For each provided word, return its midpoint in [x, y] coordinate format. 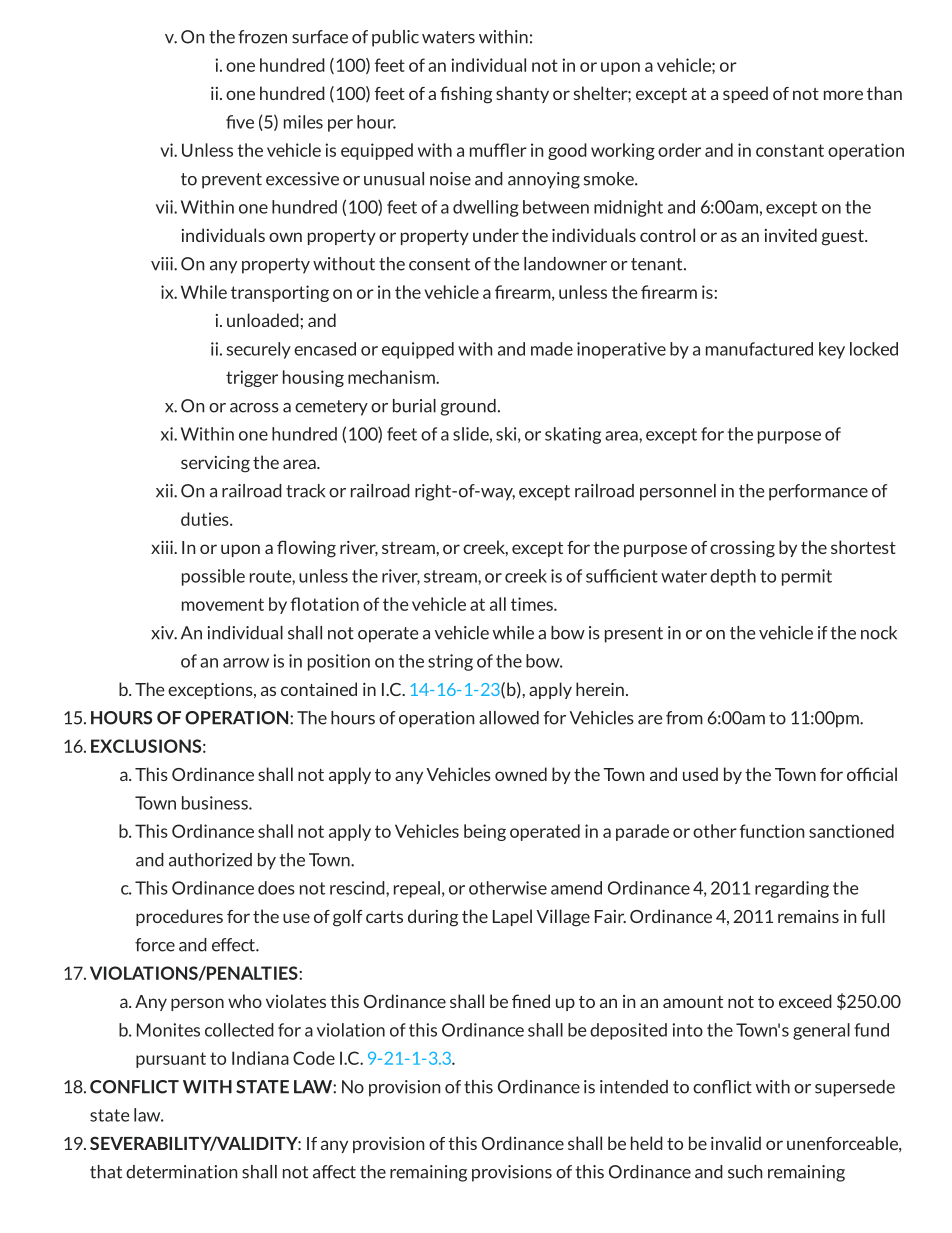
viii [163, 264]
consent [439, 264]
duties [206, 519]
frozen [262, 37]
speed [745, 94]
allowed [509, 718]
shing [471, 95]
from [684, 718]
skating [573, 435]
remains [808, 916]
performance [818, 492]
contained [319, 689]
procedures [179, 917]
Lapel [512, 917]
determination [182, 1172]
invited [791, 235]
